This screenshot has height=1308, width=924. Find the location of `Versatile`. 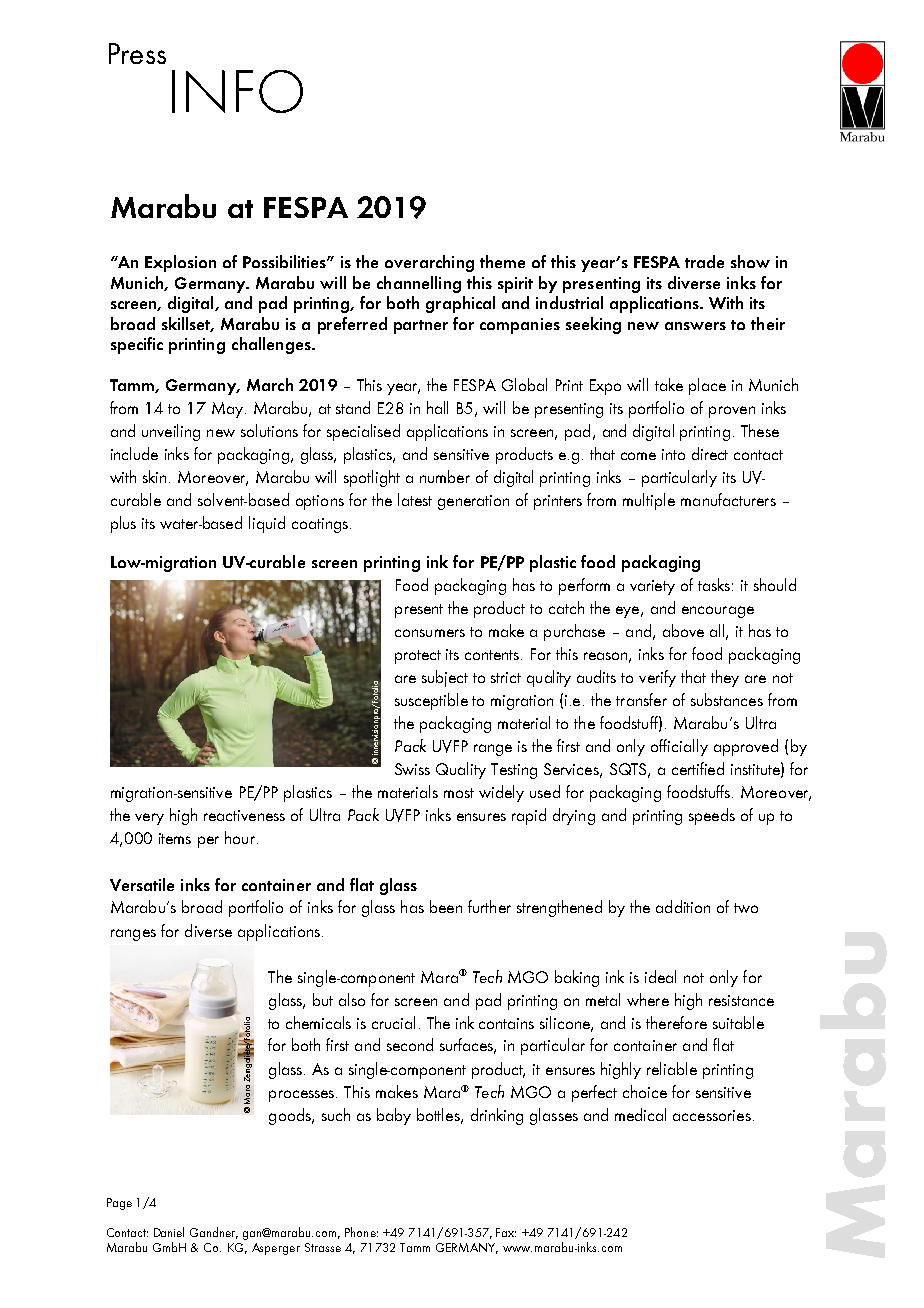

Versatile is located at coordinates (142, 884).
